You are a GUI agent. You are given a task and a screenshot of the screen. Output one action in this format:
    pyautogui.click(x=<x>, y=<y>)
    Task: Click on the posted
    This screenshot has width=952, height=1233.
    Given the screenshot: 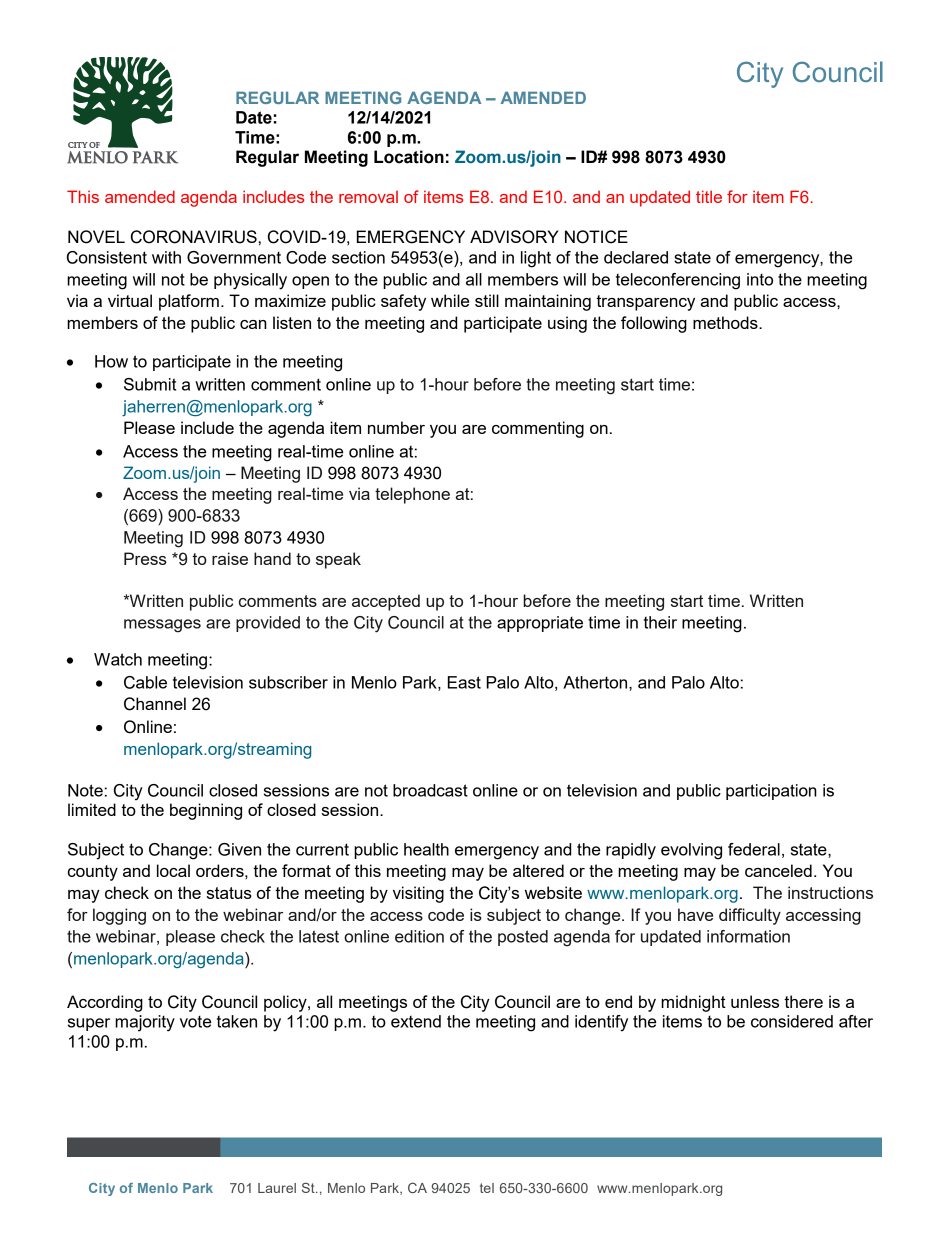 What is the action you would take?
    pyautogui.click(x=523, y=938)
